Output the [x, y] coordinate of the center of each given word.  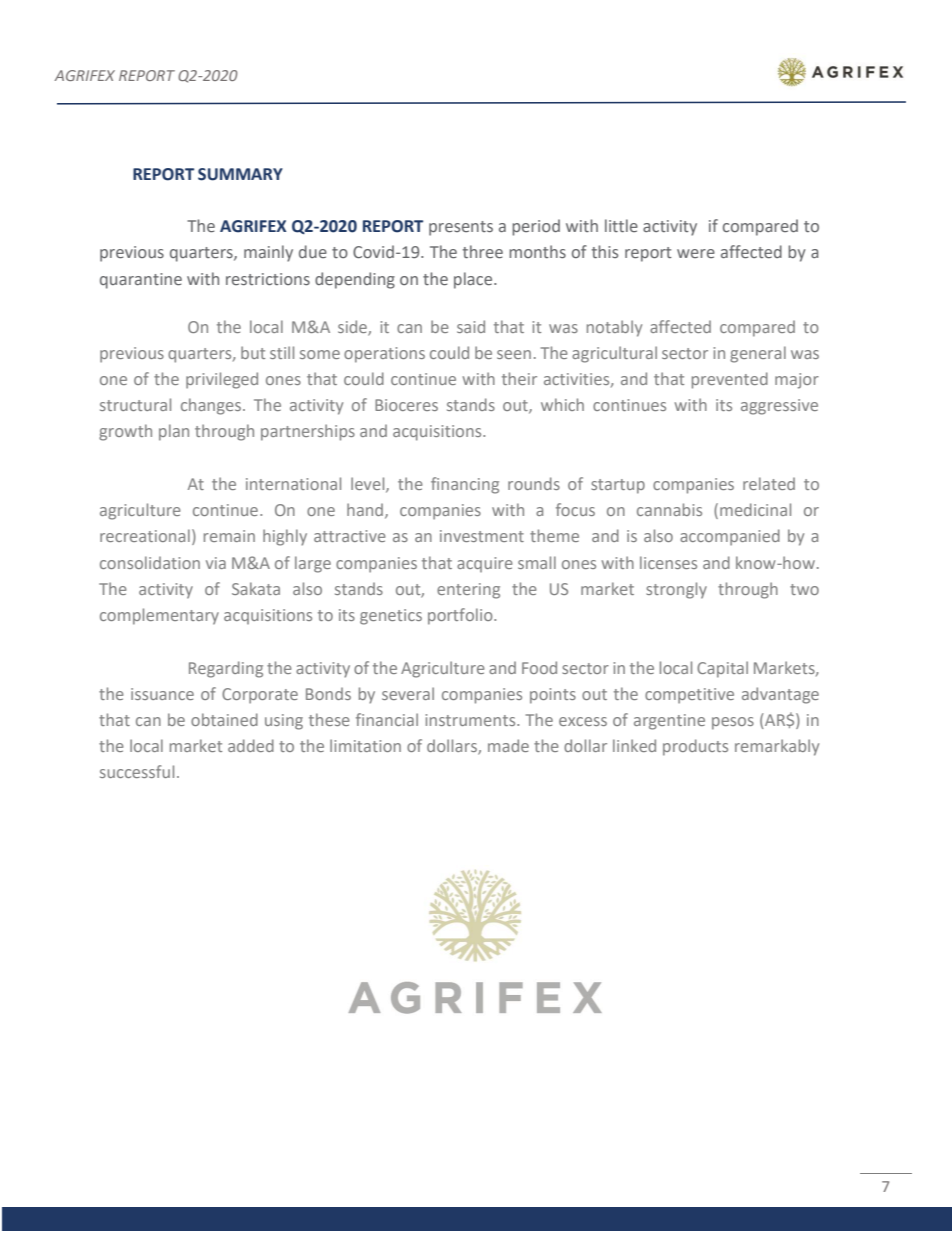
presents [461, 228]
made [508, 745]
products [695, 747]
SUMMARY [240, 174]
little [621, 225]
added [251, 745]
